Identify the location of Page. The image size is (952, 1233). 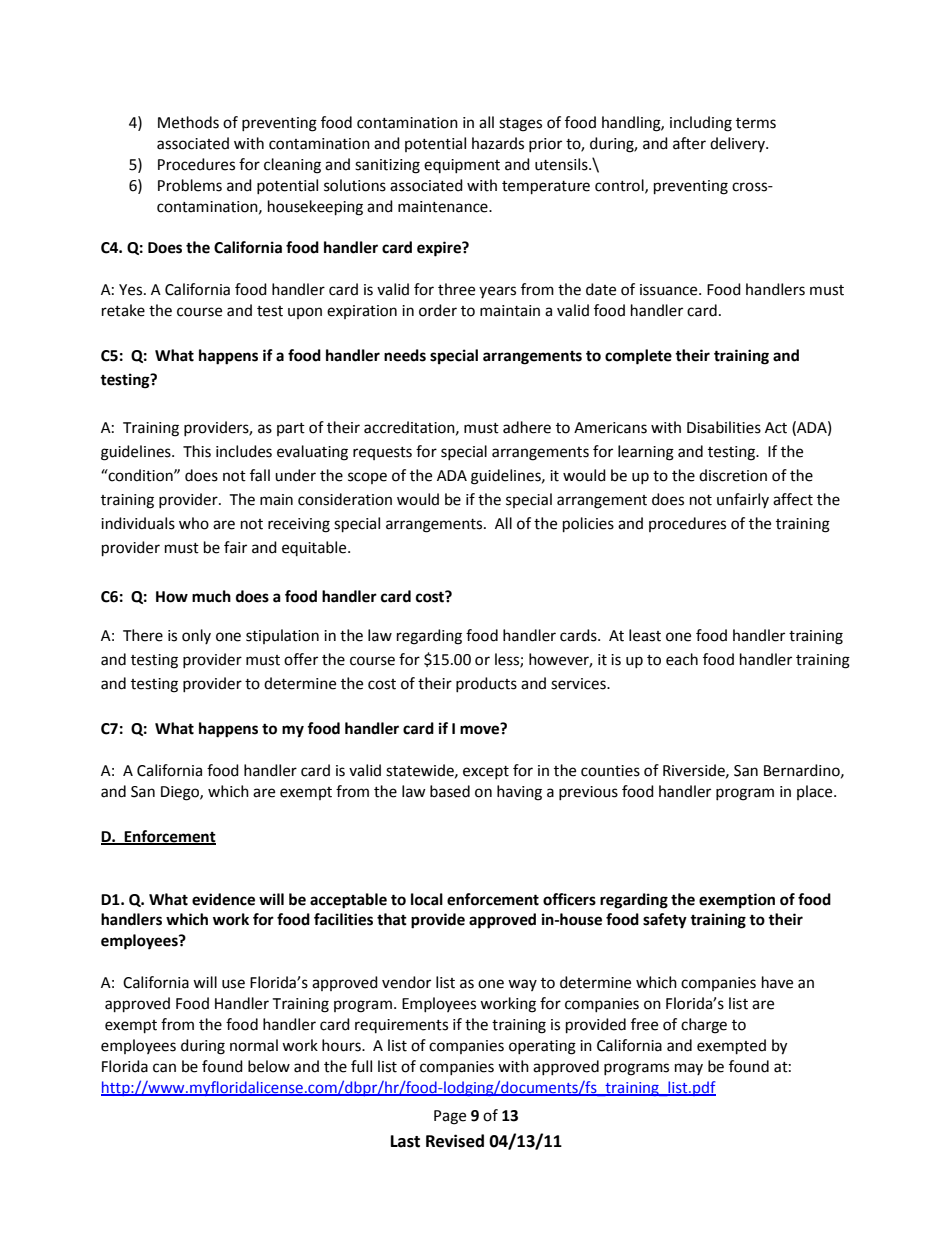
(450, 1117).
